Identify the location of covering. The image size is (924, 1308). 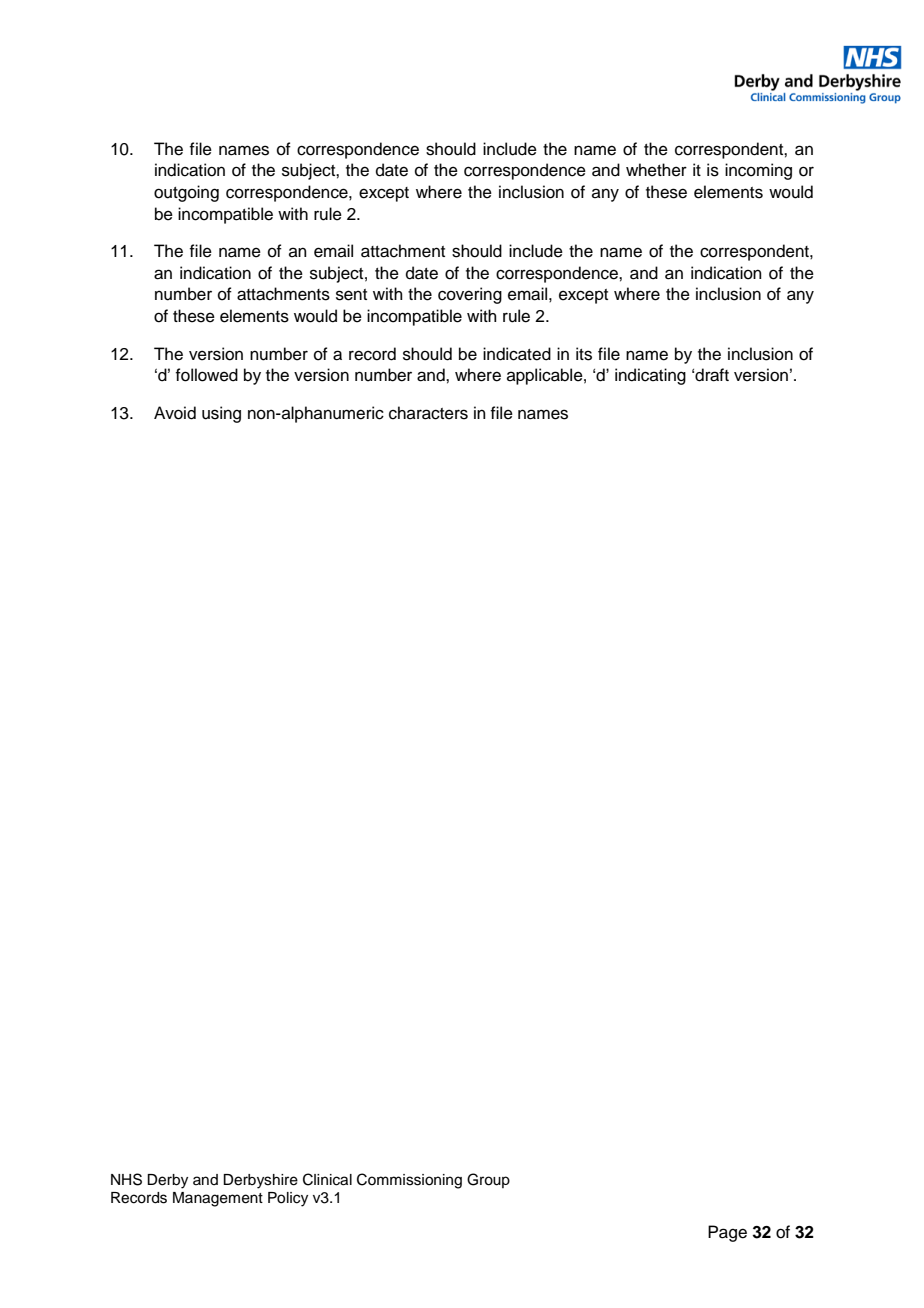
(470, 295).
